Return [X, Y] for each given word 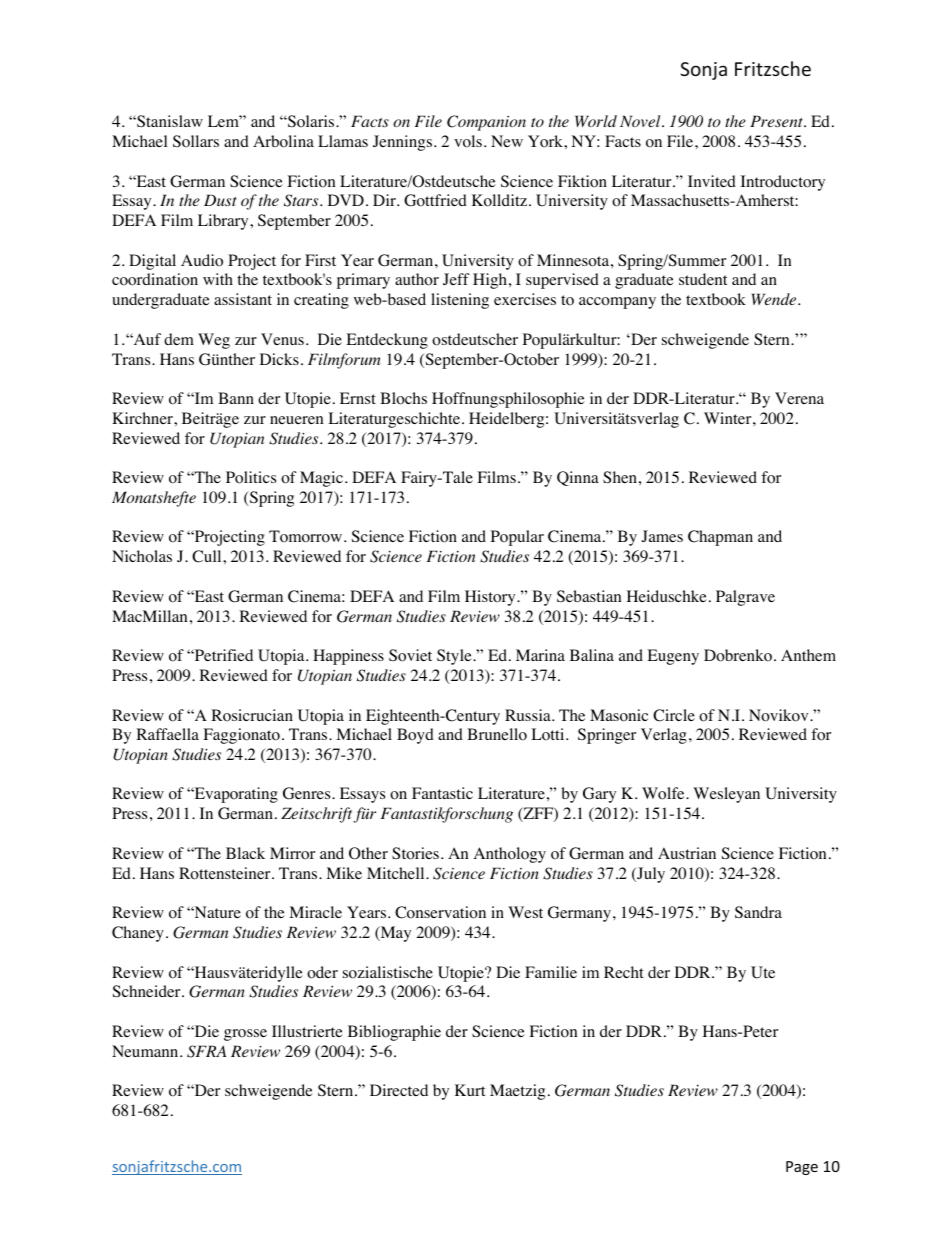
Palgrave [745, 598]
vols [468, 141]
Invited [712, 181]
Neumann [146, 1051]
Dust [220, 200]
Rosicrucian [252, 715]
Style [455, 657]
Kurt [470, 1090]
